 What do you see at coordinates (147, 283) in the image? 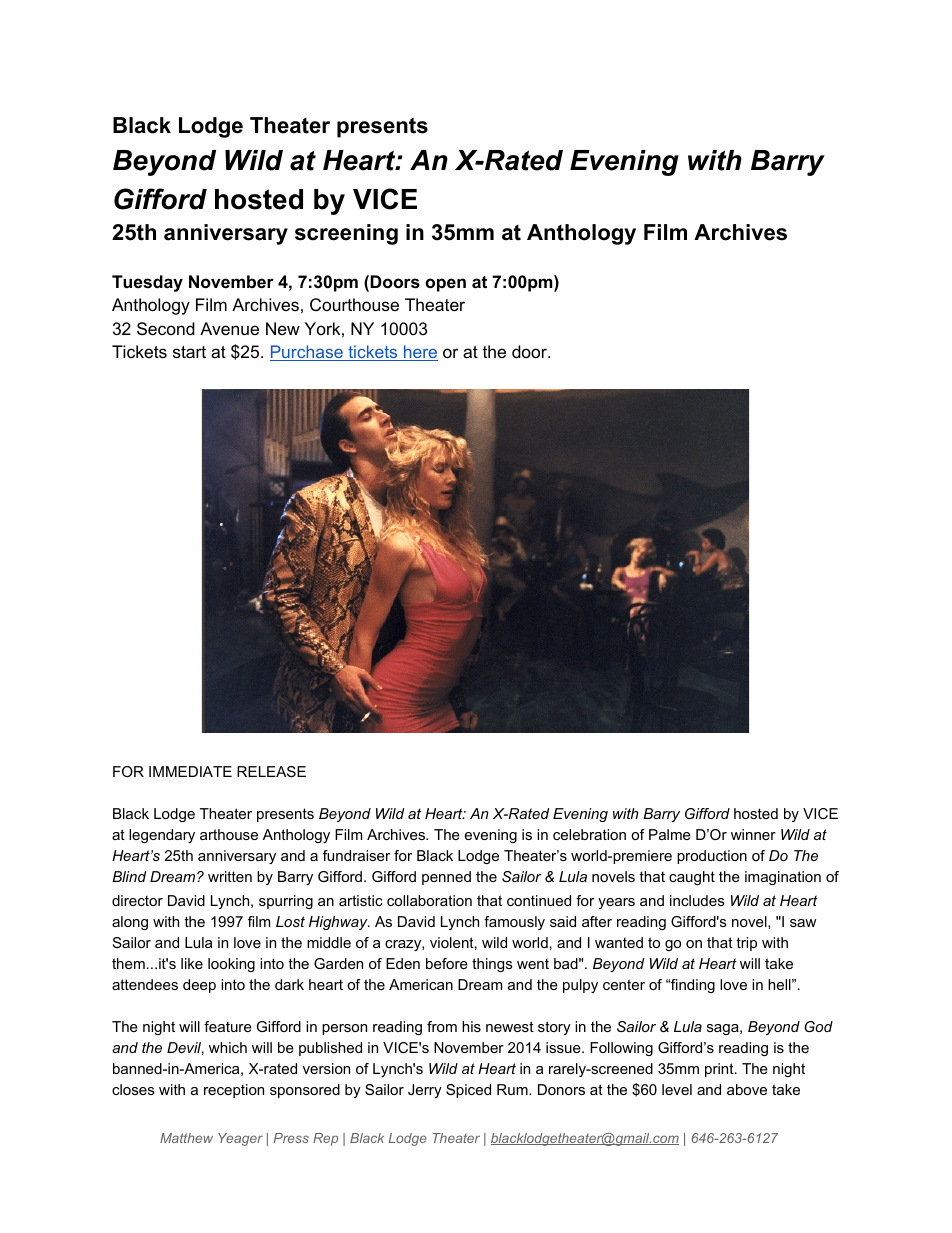
I see `Tuesday` at bounding box center [147, 283].
